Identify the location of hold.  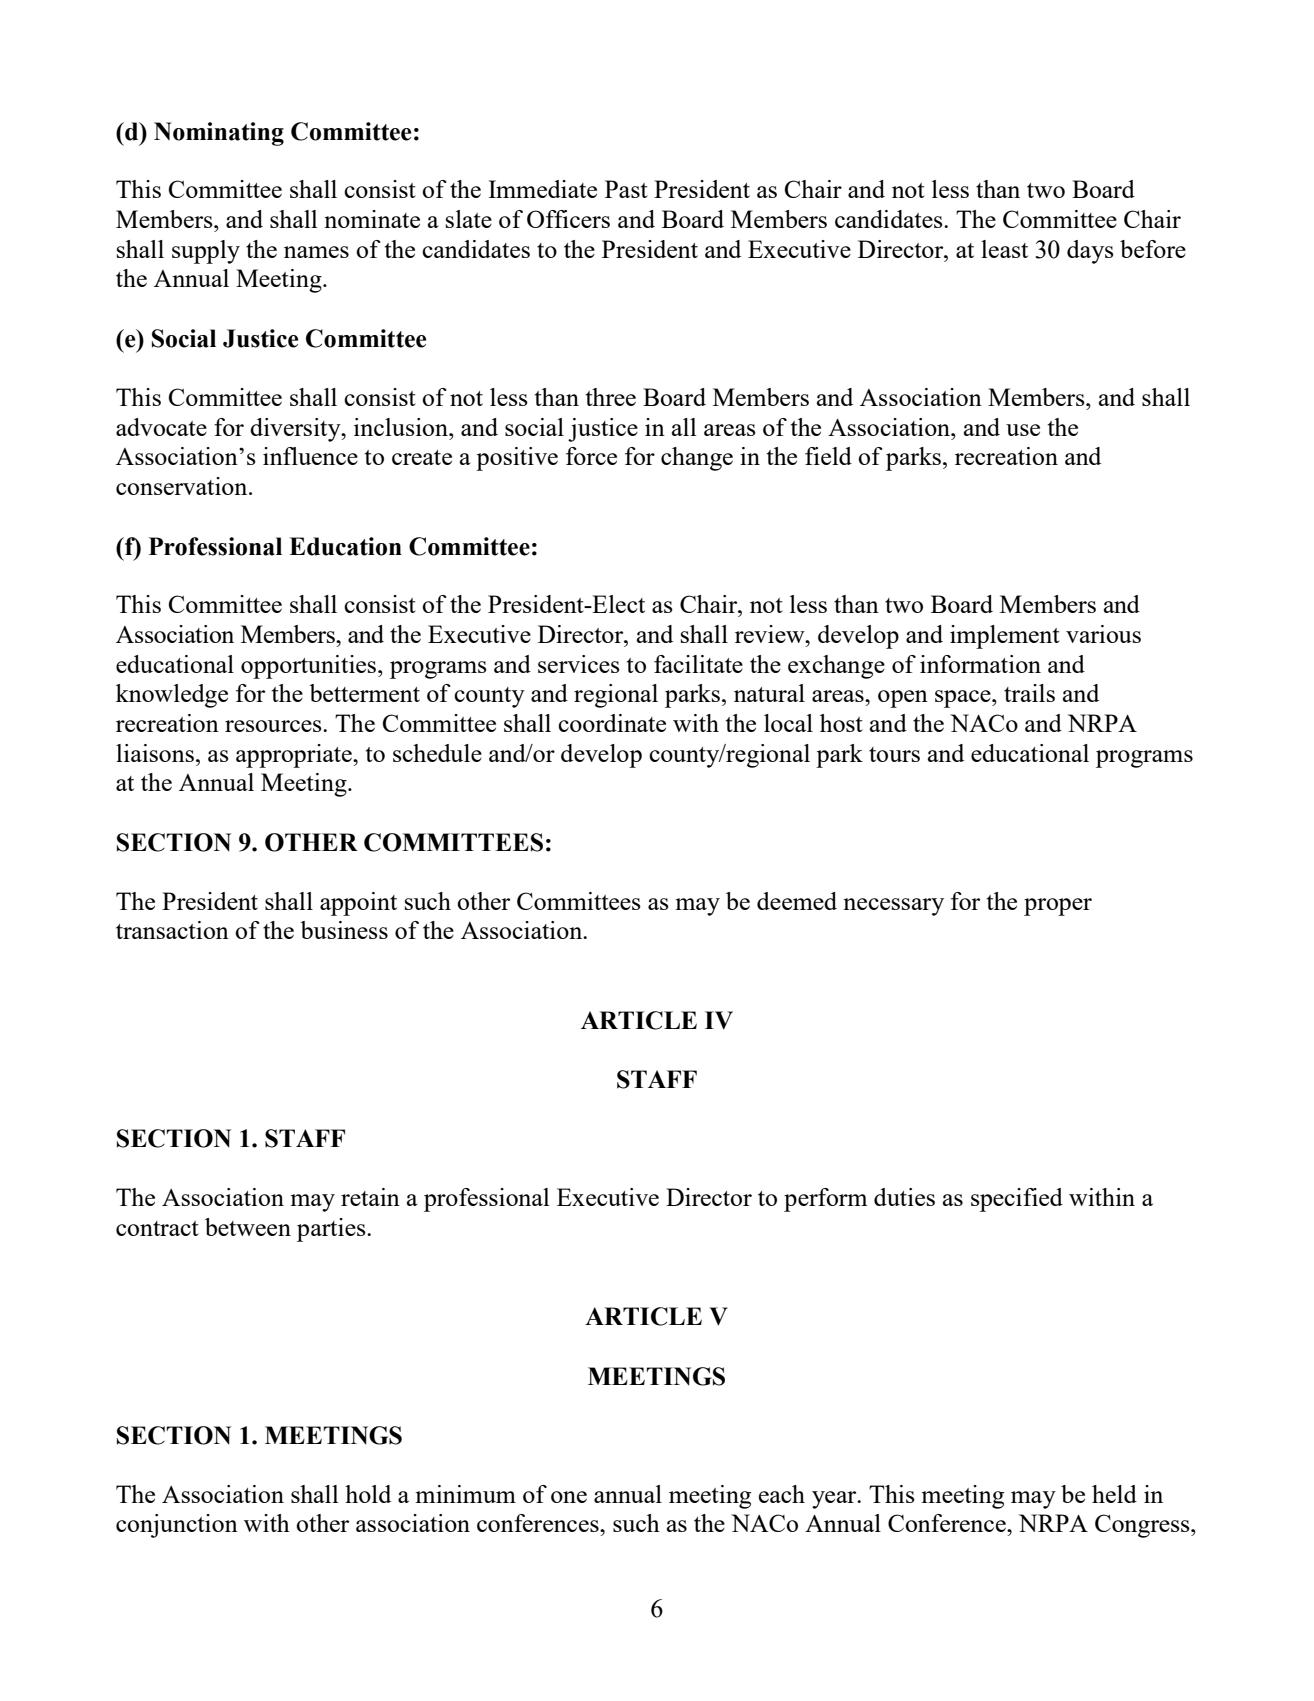
(368, 1494).
